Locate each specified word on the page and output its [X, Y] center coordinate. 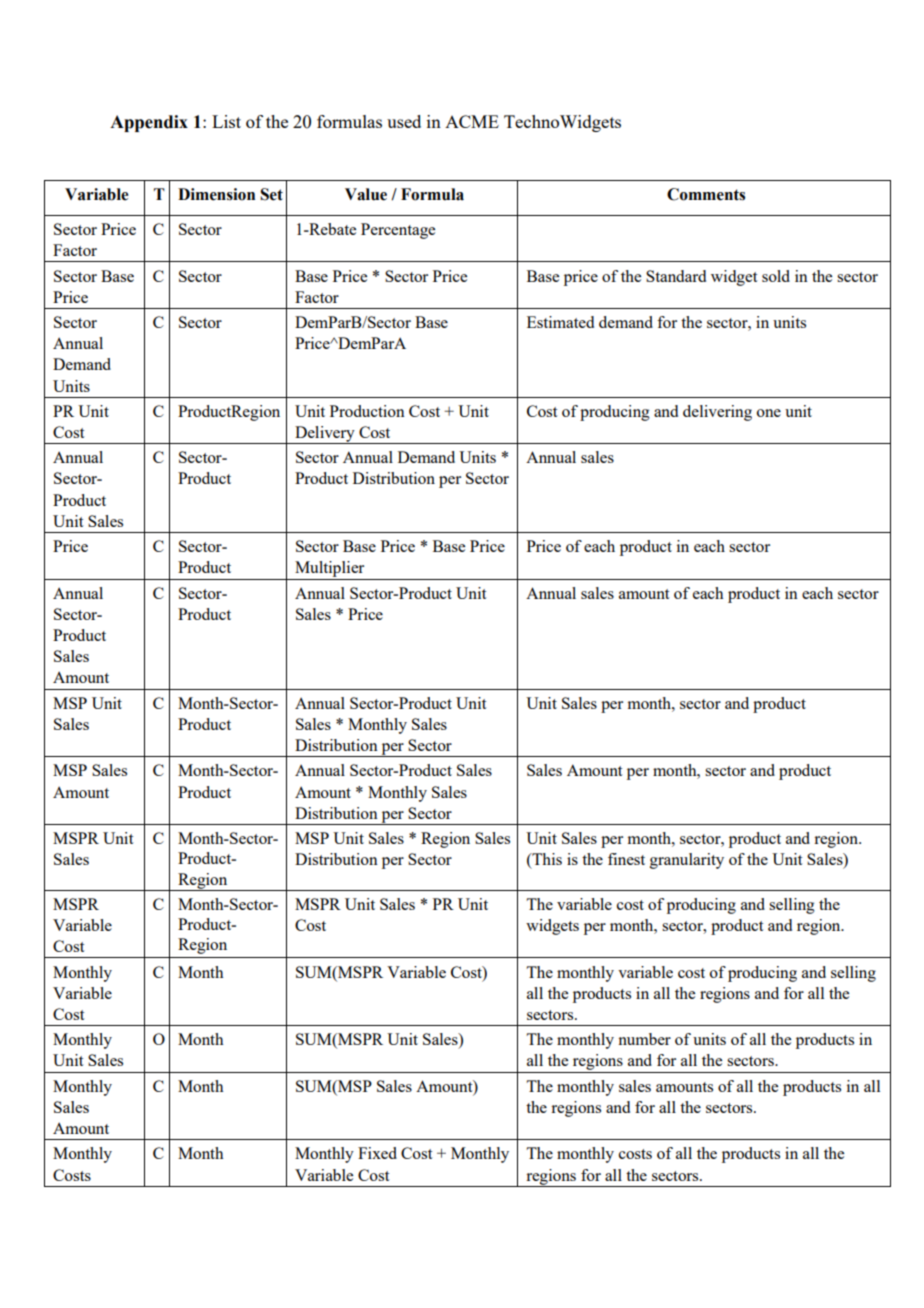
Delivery [325, 435]
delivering [717, 413]
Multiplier [330, 570]
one [769, 413]
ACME [472, 121]
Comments [706, 194]
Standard [676, 276]
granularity [687, 861]
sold [776, 276]
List [226, 121]
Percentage [398, 231]
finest [626, 859]
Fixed [377, 1153]
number [644, 1039]
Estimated [560, 322]
